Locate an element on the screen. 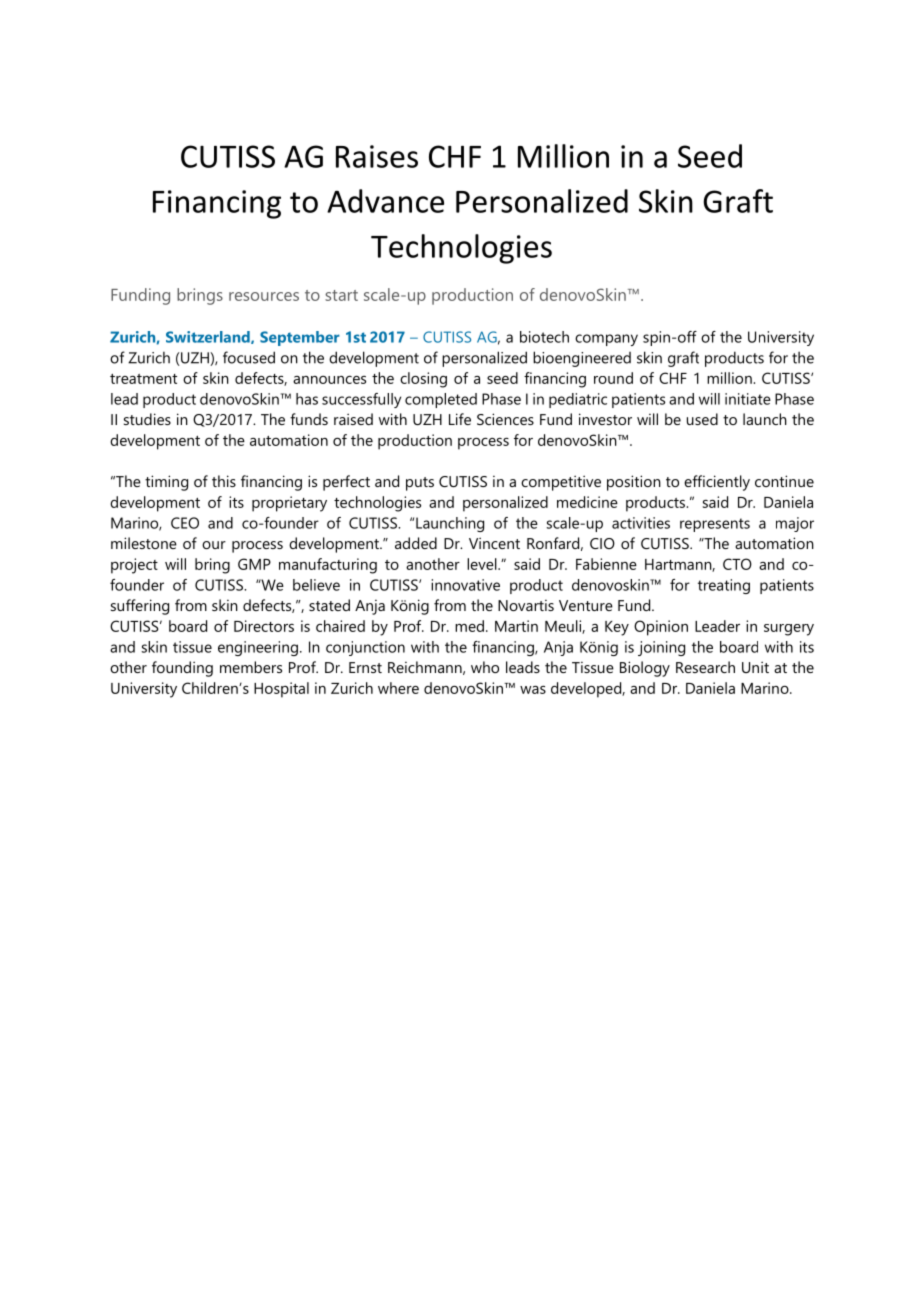 This screenshot has width=924, height=1308. September is located at coordinates (300, 338).
